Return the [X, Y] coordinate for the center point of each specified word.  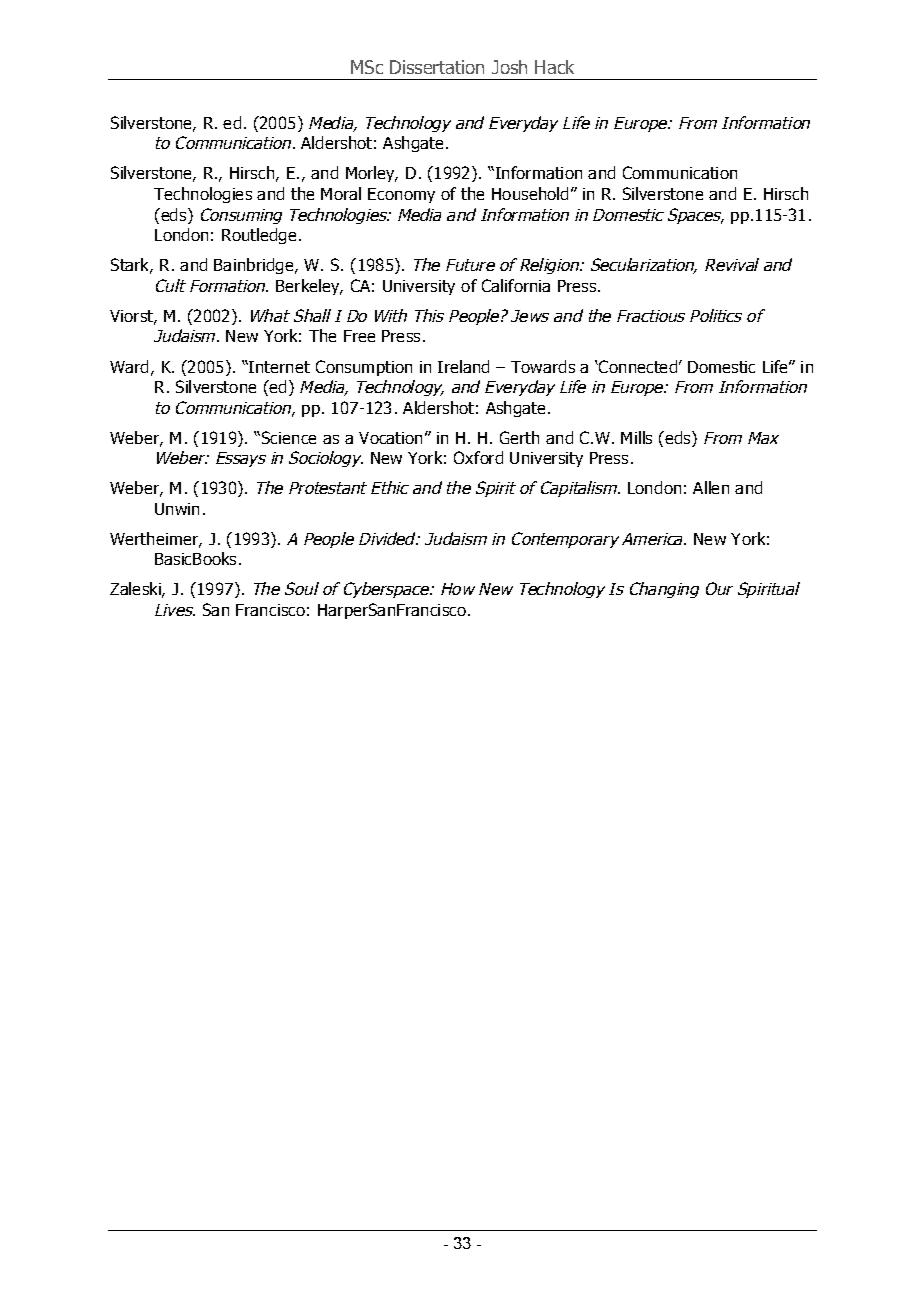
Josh [509, 67]
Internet [278, 367]
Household [530, 193]
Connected [637, 366]
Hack [554, 67]
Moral [341, 193]
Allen [711, 487]
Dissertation [437, 67]
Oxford [478, 457]
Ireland [463, 366]
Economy [401, 195]
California [516, 285]
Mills [636, 437]
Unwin [177, 509]
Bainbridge [253, 266]
